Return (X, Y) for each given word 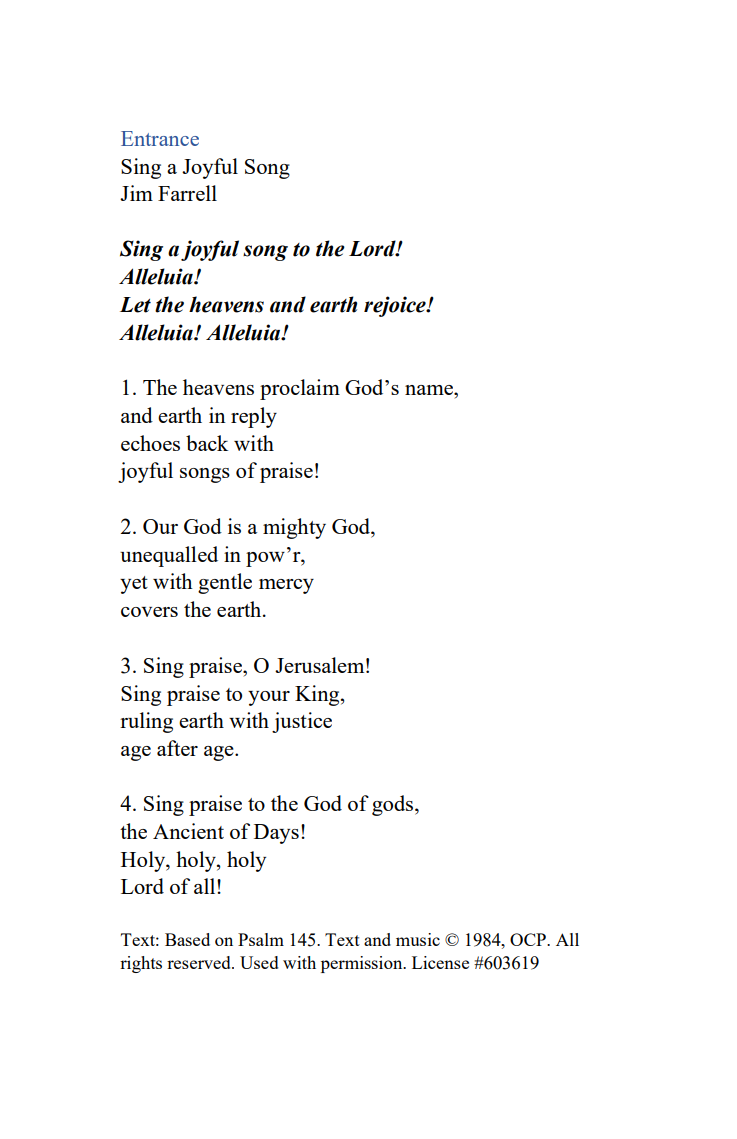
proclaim (300, 389)
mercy (286, 586)
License (440, 962)
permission (363, 964)
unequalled (169, 556)
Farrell (187, 193)
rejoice (396, 306)
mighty (294, 528)
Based (187, 939)
